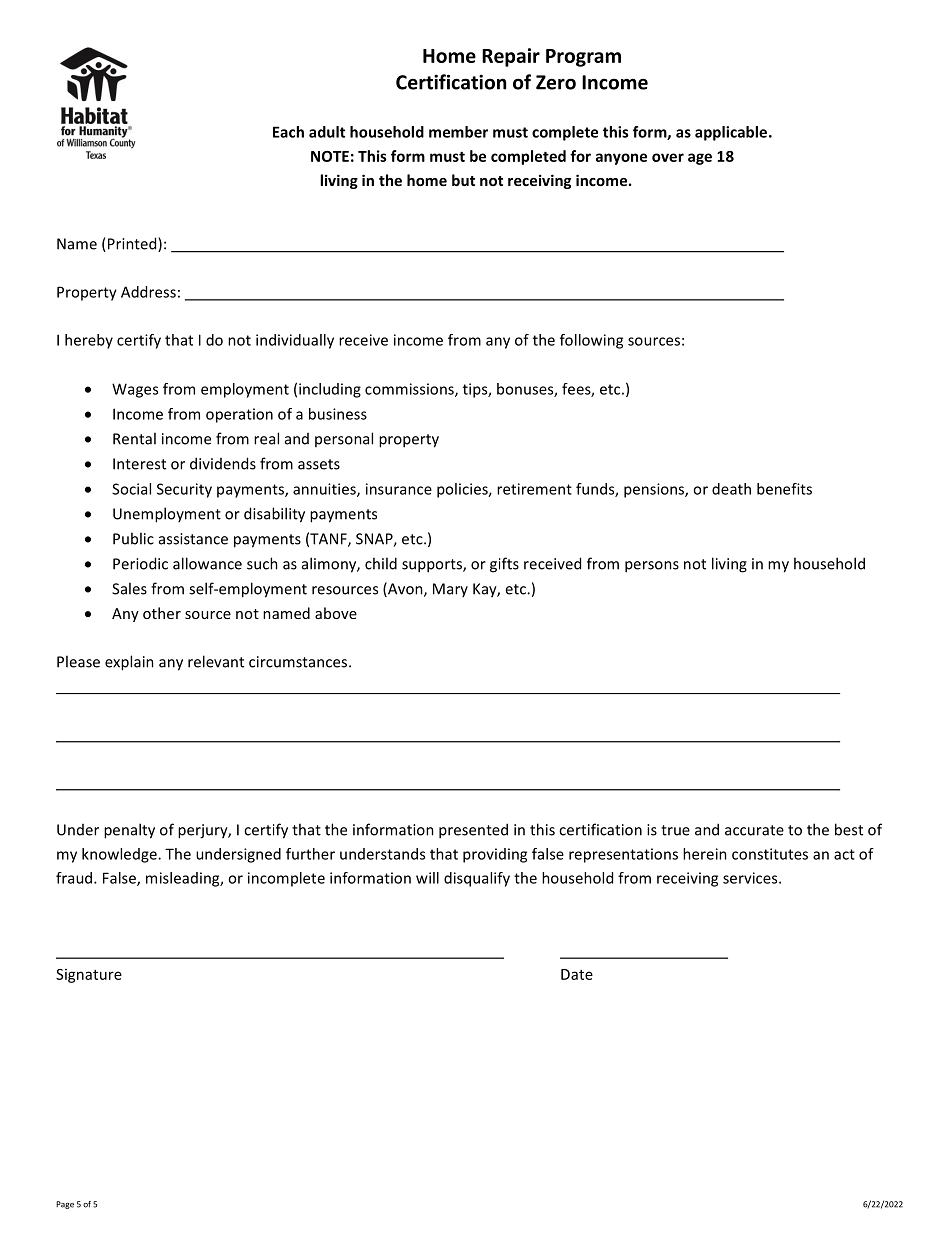 This document has width=952, height=1233. What do you see at coordinates (65, 1205) in the document?
I see `Page` at bounding box center [65, 1205].
